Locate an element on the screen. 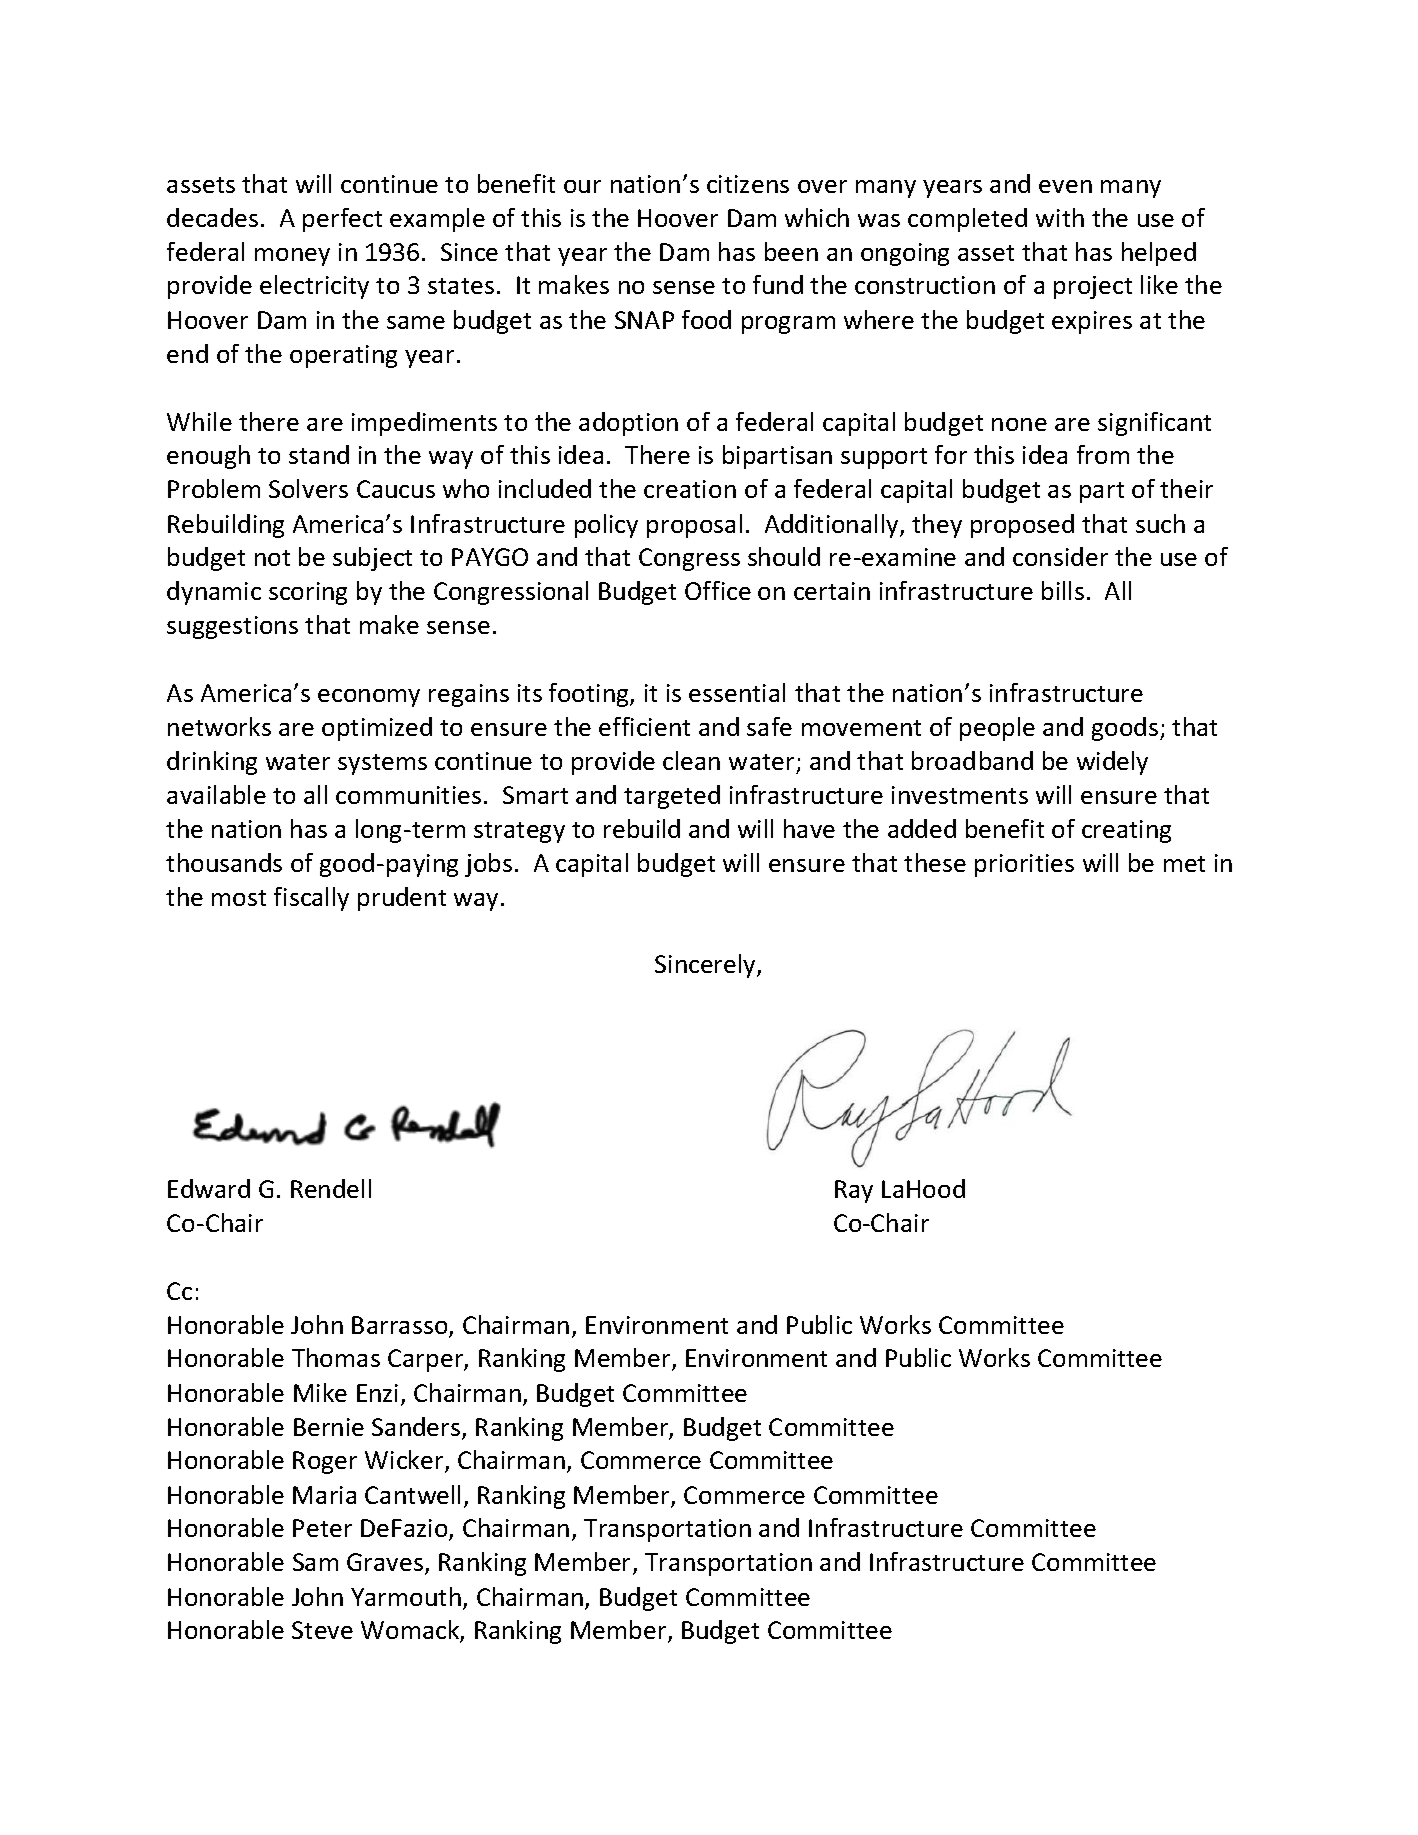 Image resolution: width=1418 pixels, height=1835 pixels. targeted is located at coordinates (672, 797).
